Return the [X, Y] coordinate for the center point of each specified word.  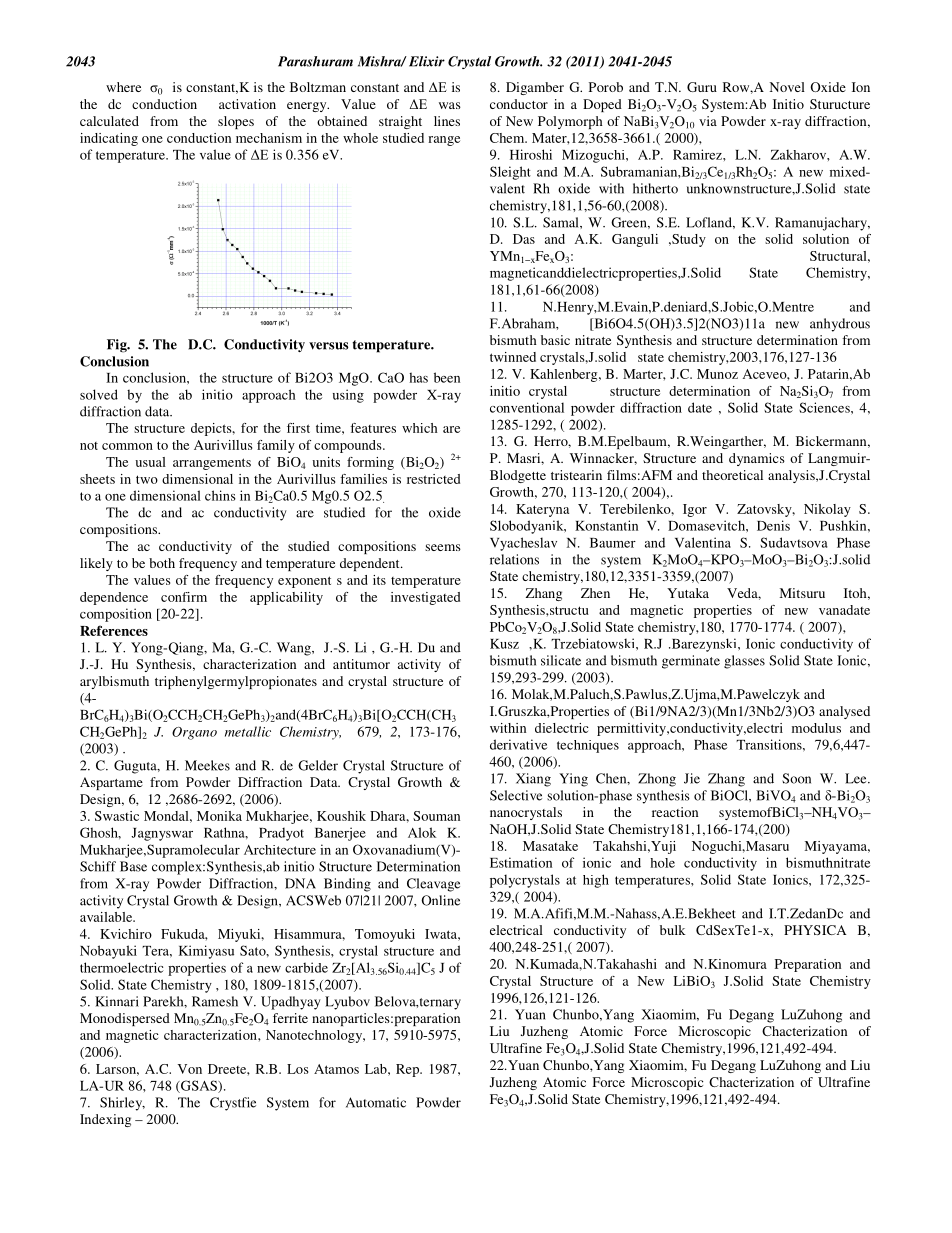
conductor [519, 104]
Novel [787, 87]
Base [133, 866]
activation [247, 104]
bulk [673, 930]
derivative [518, 744]
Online [440, 900]
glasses [744, 662]
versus [328, 346]
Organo [194, 733]
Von [190, 1069]
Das [524, 239]
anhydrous [840, 325]
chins [220, 495]
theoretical [732, 475]
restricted [433, 479]
